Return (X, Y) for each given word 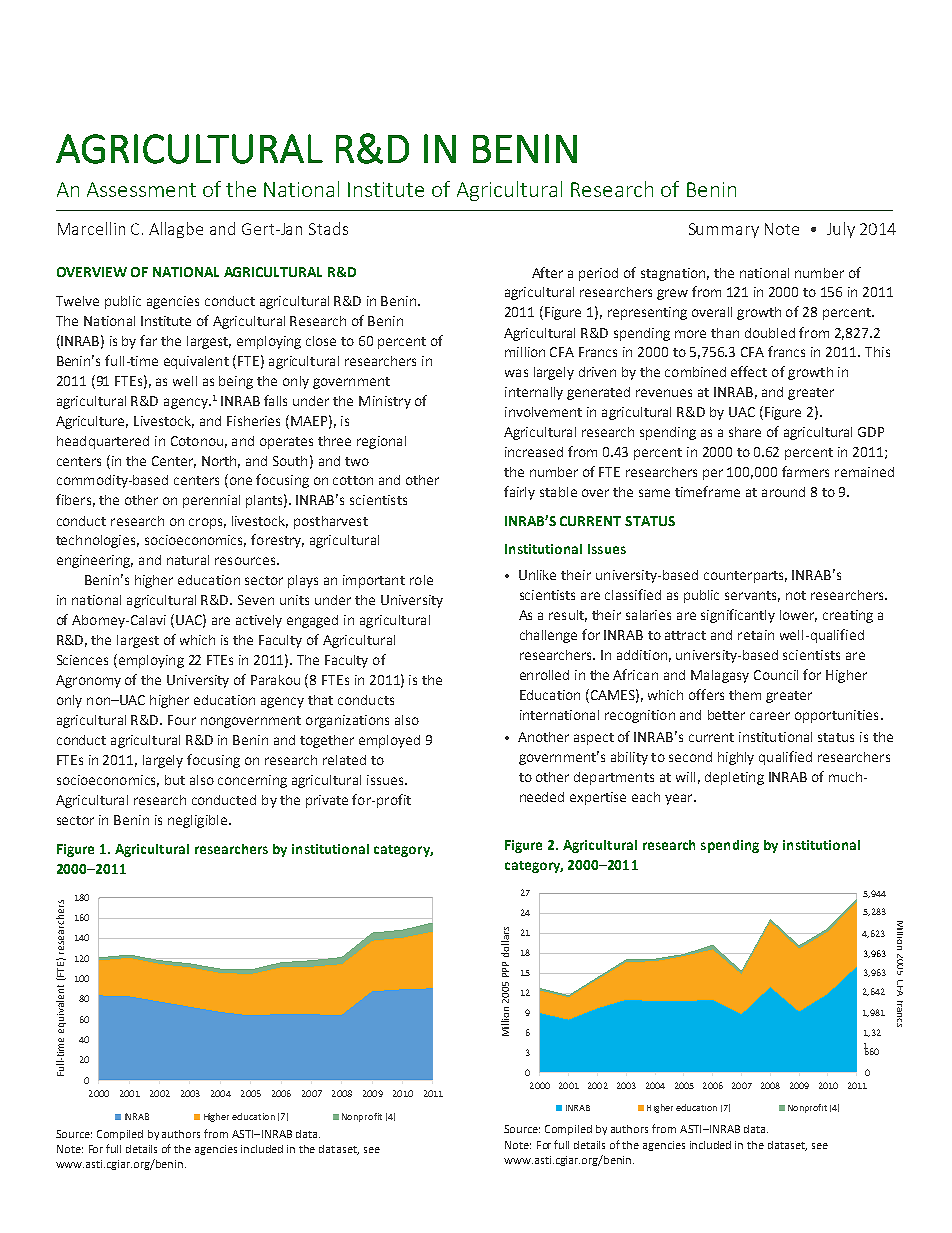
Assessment (141, 189)
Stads (328, 228)
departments (614, 778)
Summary (724, 230)
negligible (197, 821)
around (783, 492)
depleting (734, 778)
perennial (211, 501)
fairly (519, 493)
